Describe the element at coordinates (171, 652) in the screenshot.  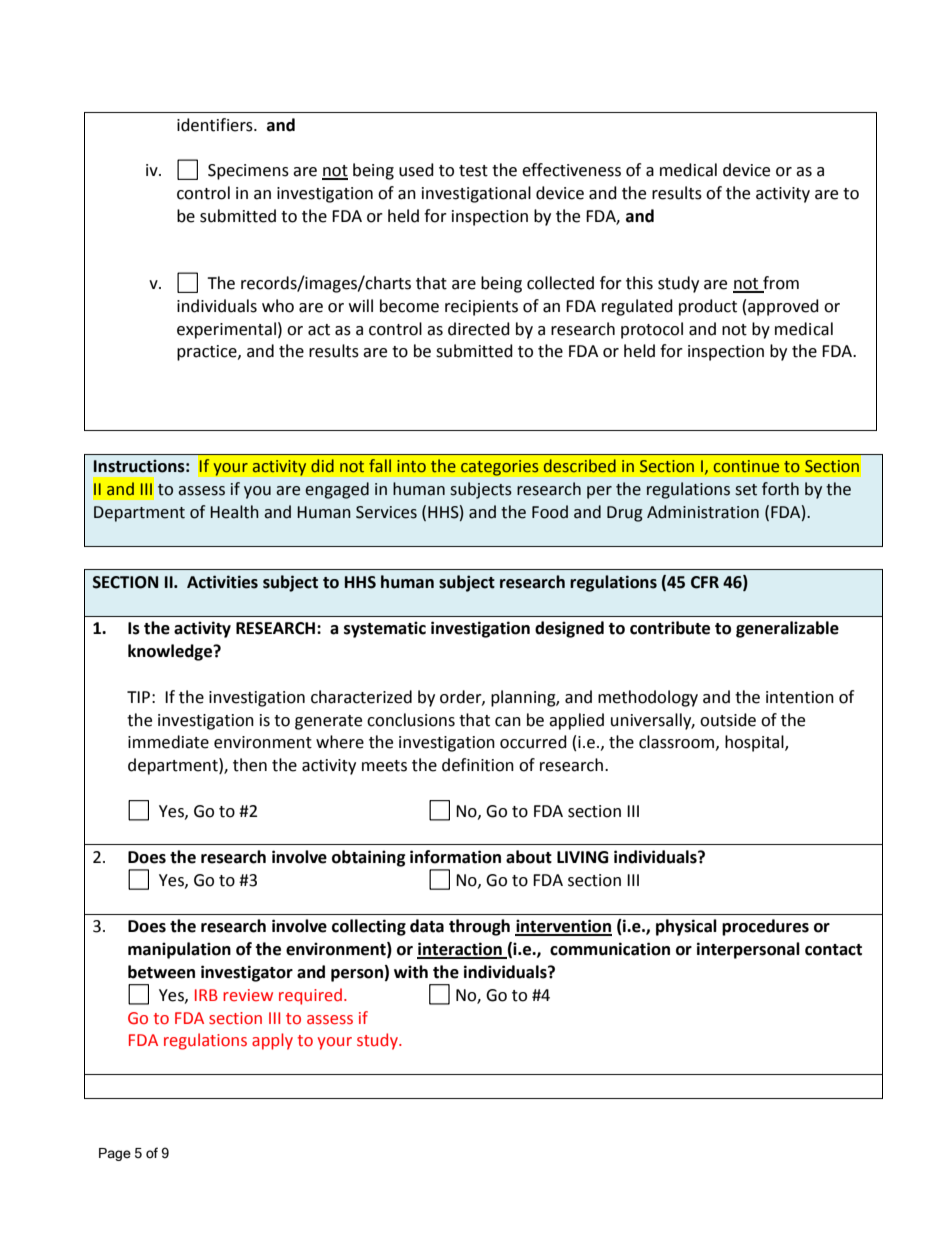
I see `knowledge` at that location.
